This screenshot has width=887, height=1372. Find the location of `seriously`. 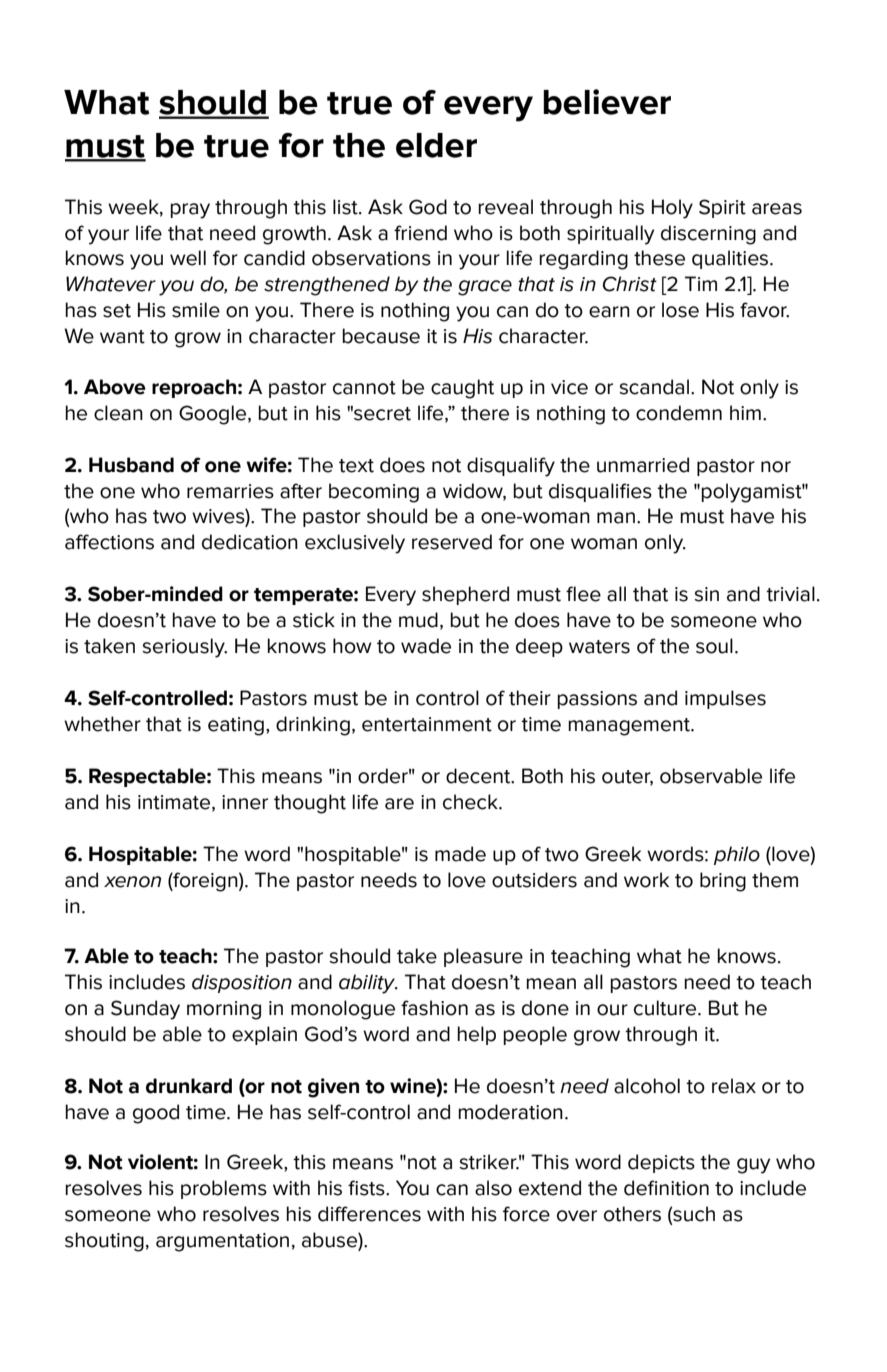

seriously is located at coordinates (184, 648).
